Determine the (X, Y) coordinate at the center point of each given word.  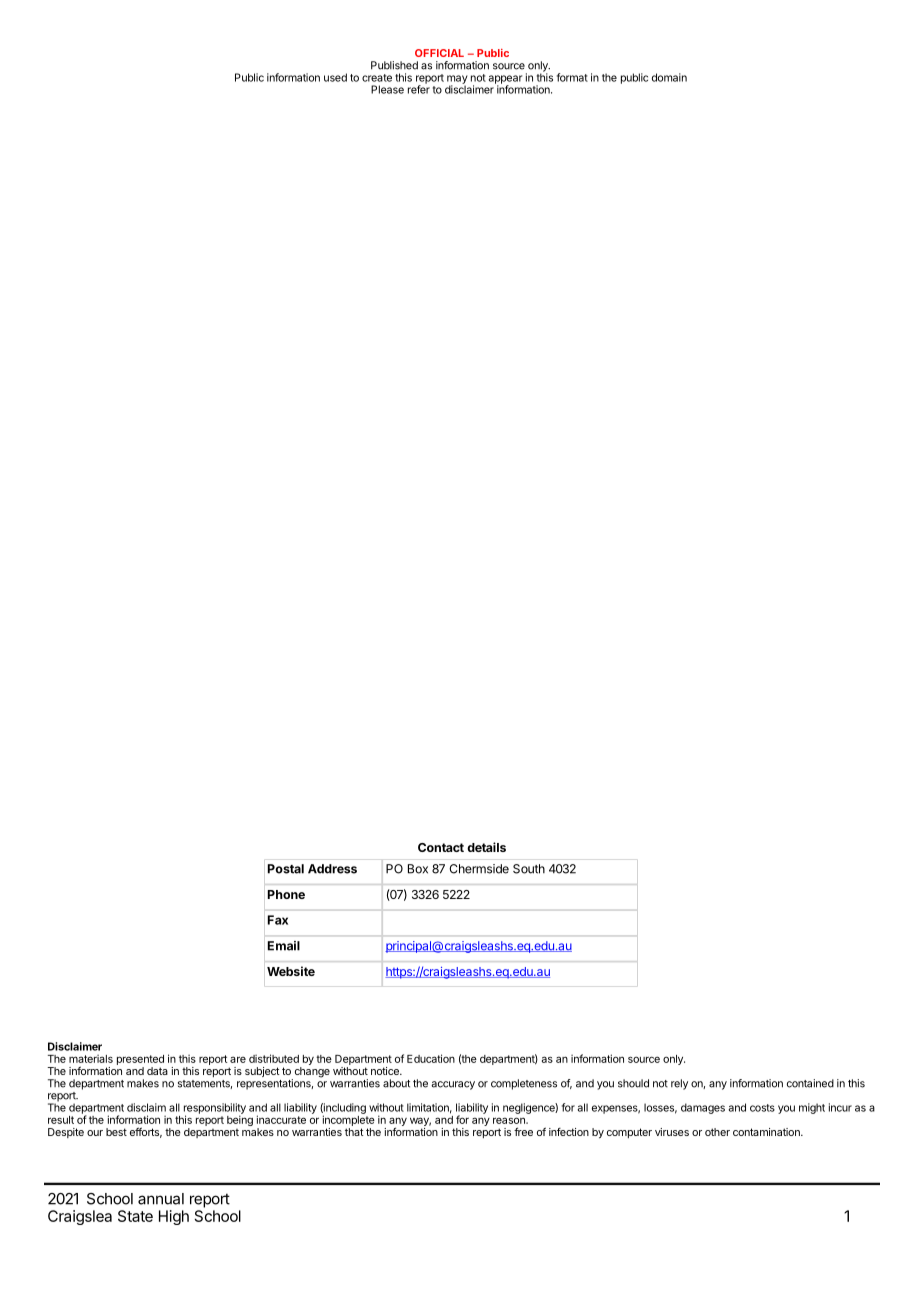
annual (161, 1199)
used (335, 77)
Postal (286, 869)
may (457, 80)
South (529, 869)
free (523, 1131)
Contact (441, 847)
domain (669, 77)
